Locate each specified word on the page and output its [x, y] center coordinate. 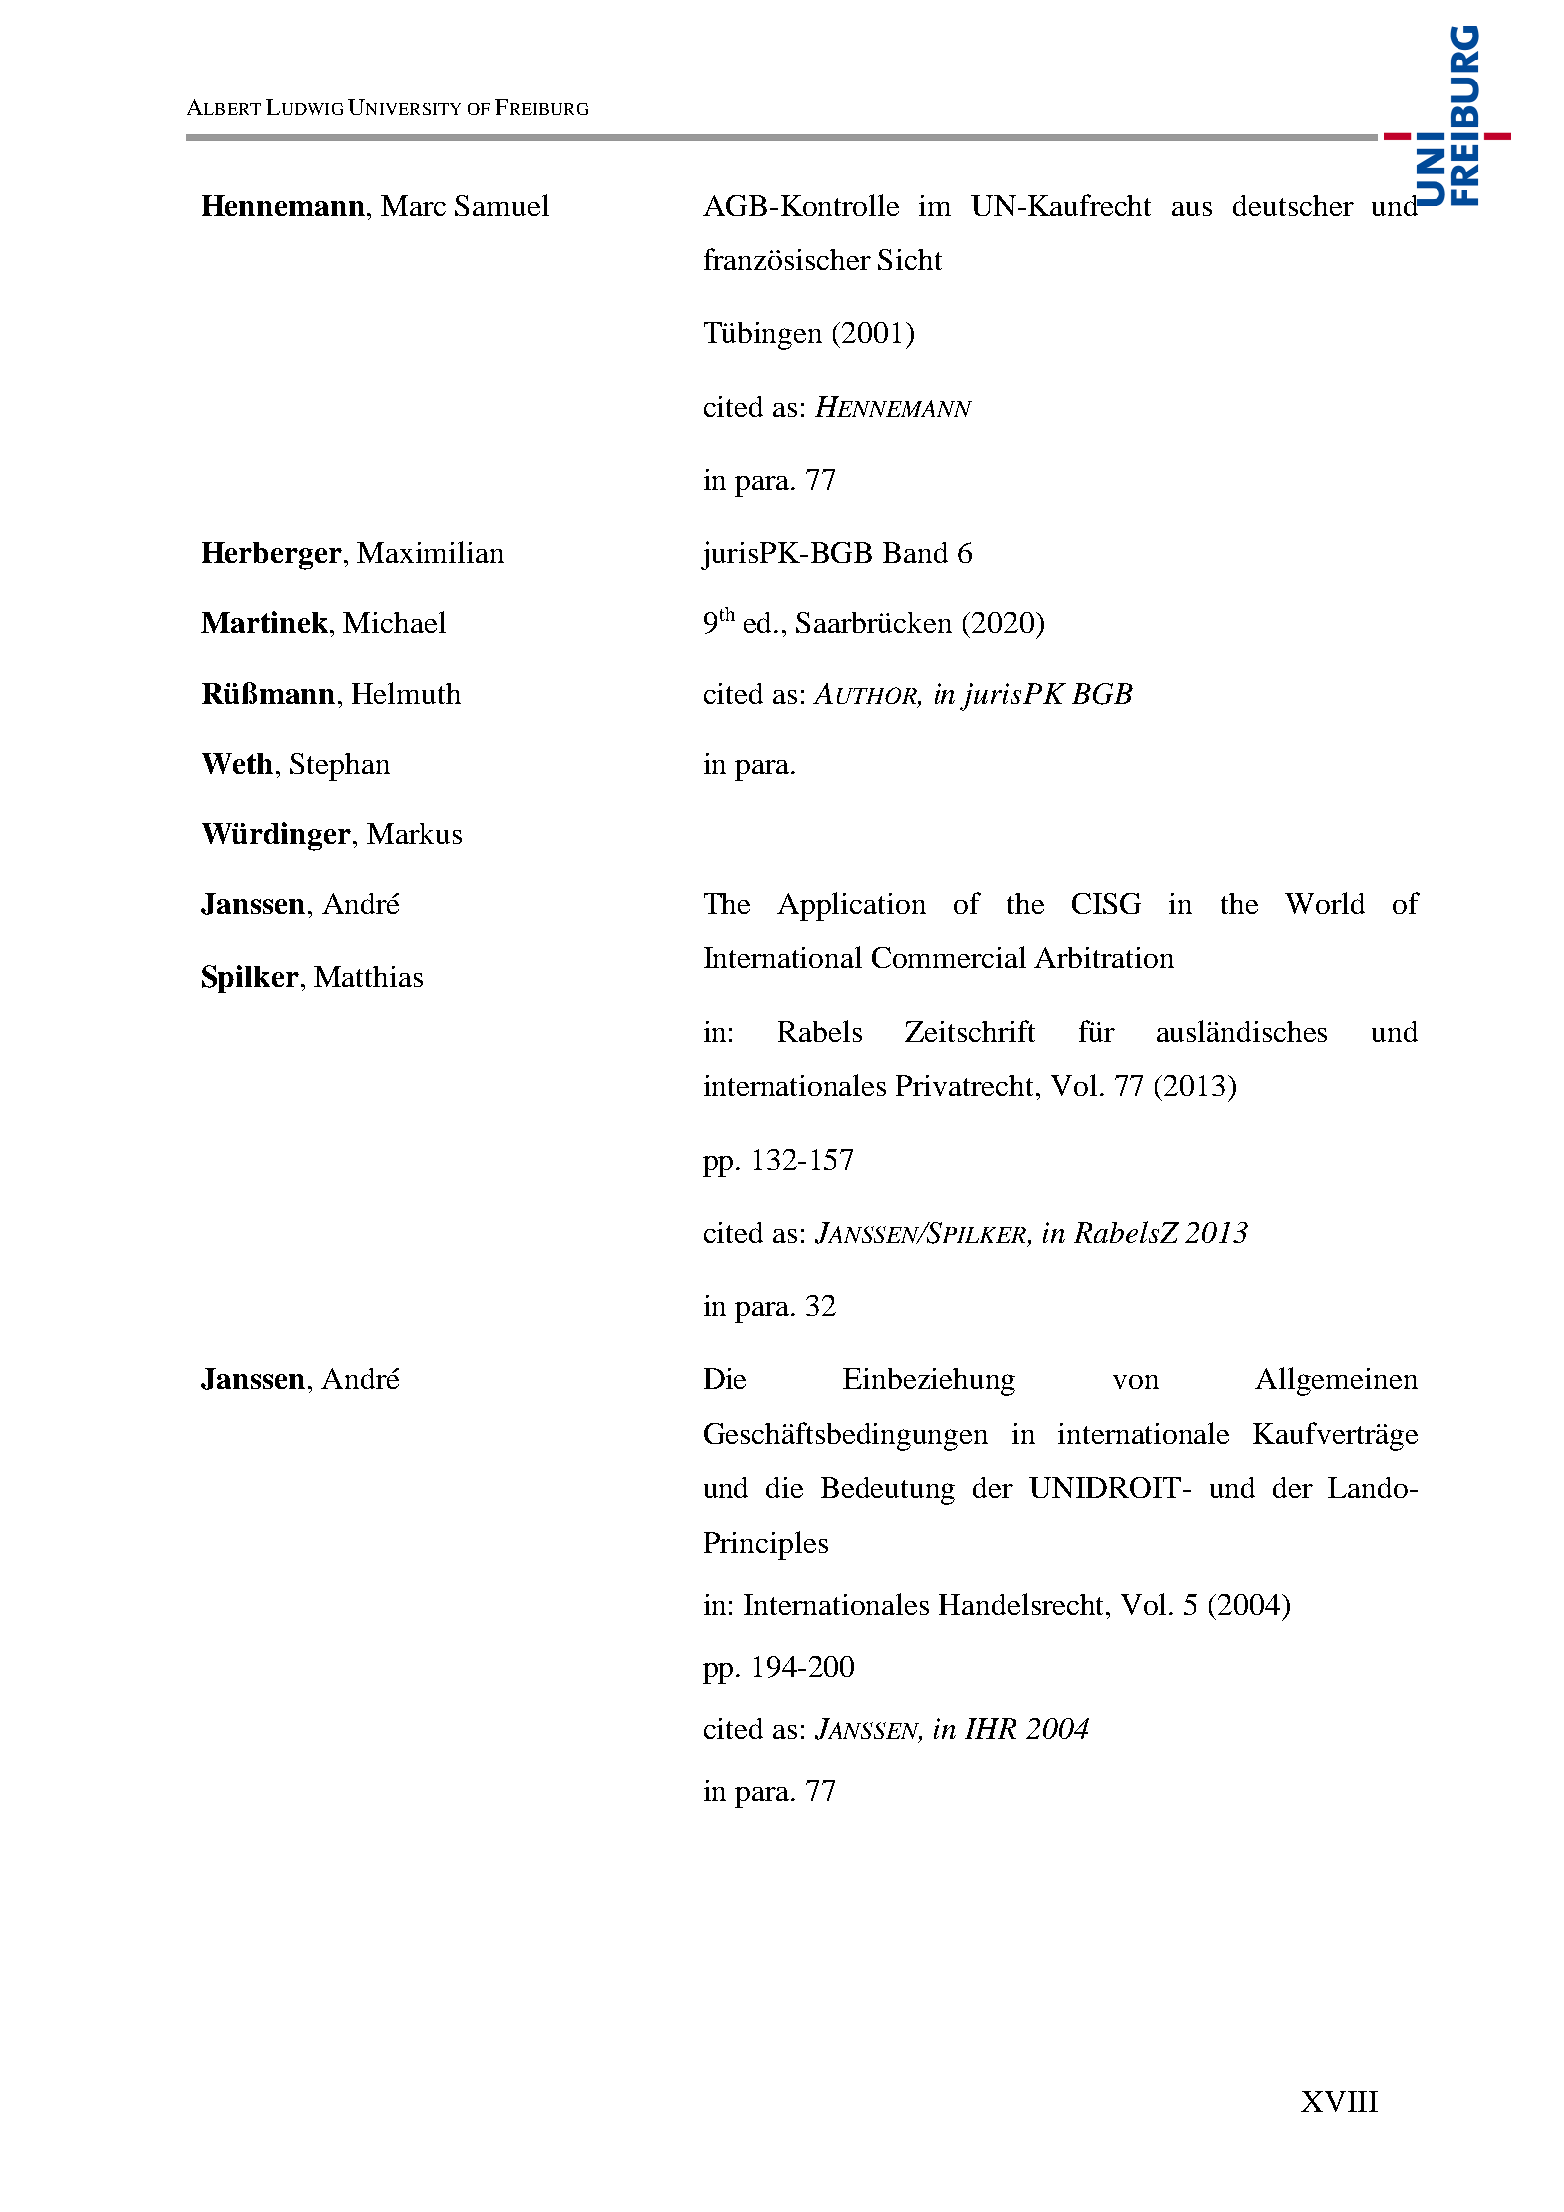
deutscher [1293, 205]
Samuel [502, 205]
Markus [414, 833]
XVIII [1339, 2101]
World [1325, 903]
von [1136, 1382]
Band [915, 552]
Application [851, 906]
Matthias [368, 976]
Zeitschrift [970, 1031]
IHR [990, 1728]
